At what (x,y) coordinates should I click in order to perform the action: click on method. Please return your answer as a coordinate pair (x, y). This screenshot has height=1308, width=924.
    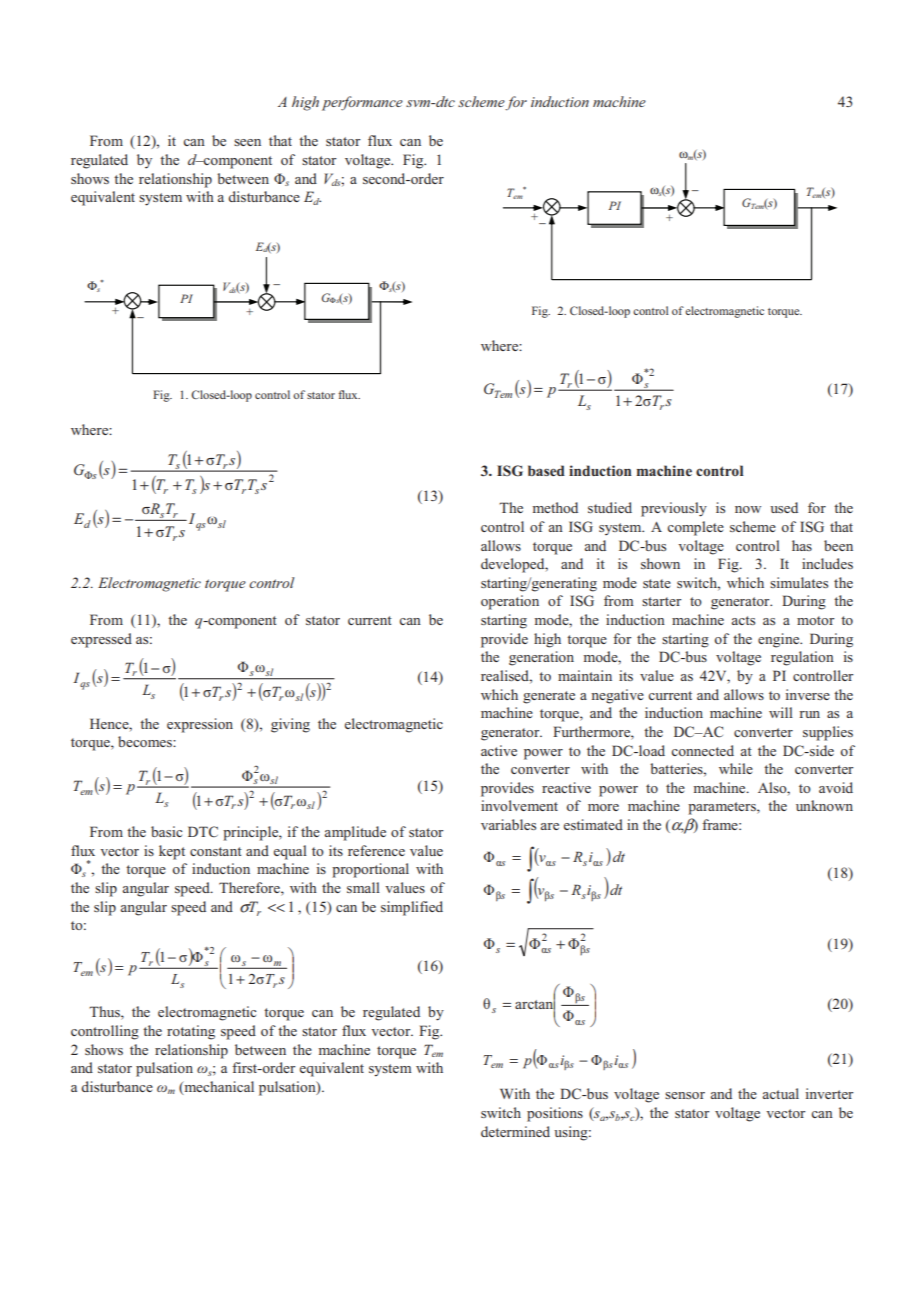
    Looking at the image, I should click on (555, 507).
